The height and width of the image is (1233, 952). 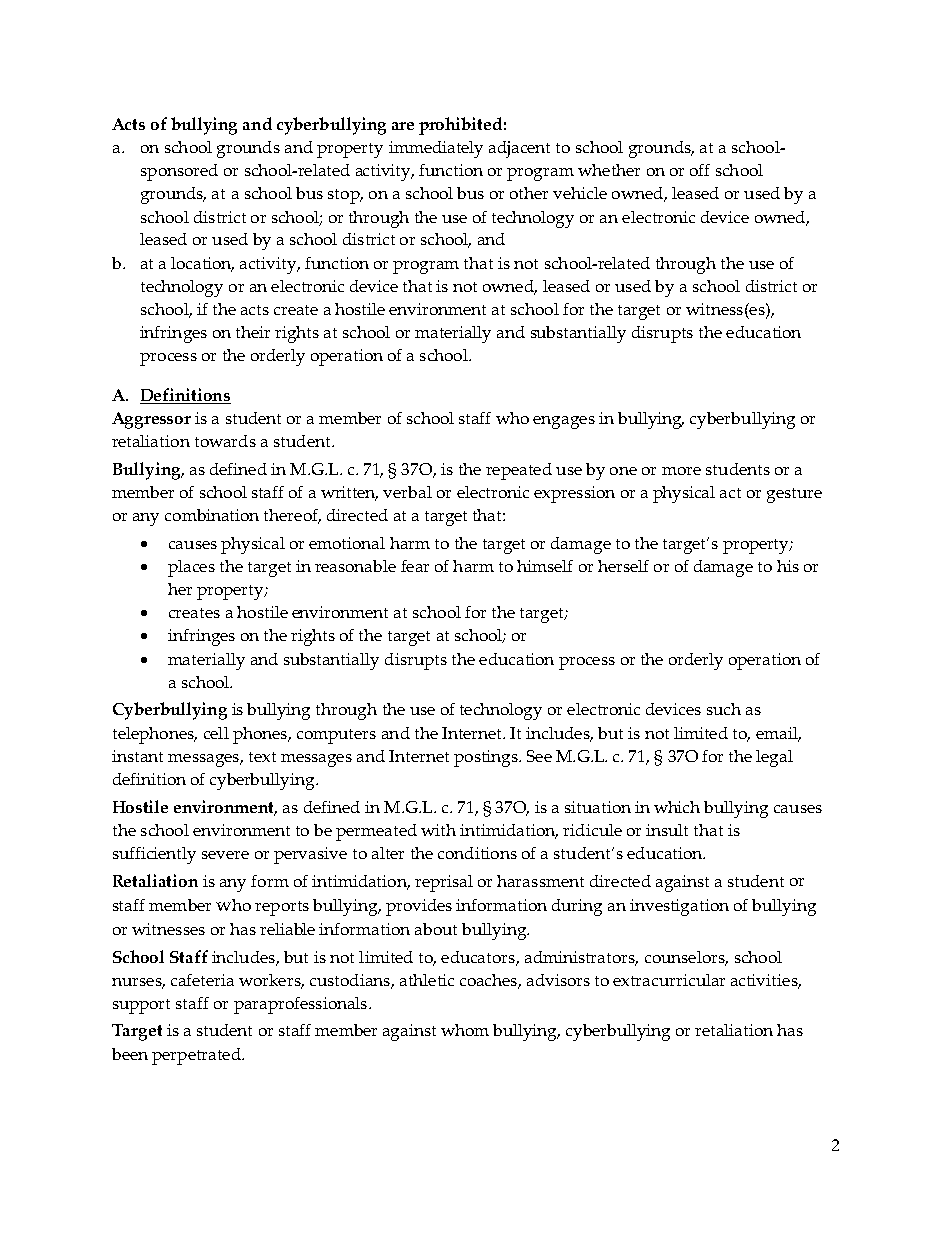 What do you see at coordinates (345, 196) in the image?
I see `stop` at bounding box center [345, 196].
